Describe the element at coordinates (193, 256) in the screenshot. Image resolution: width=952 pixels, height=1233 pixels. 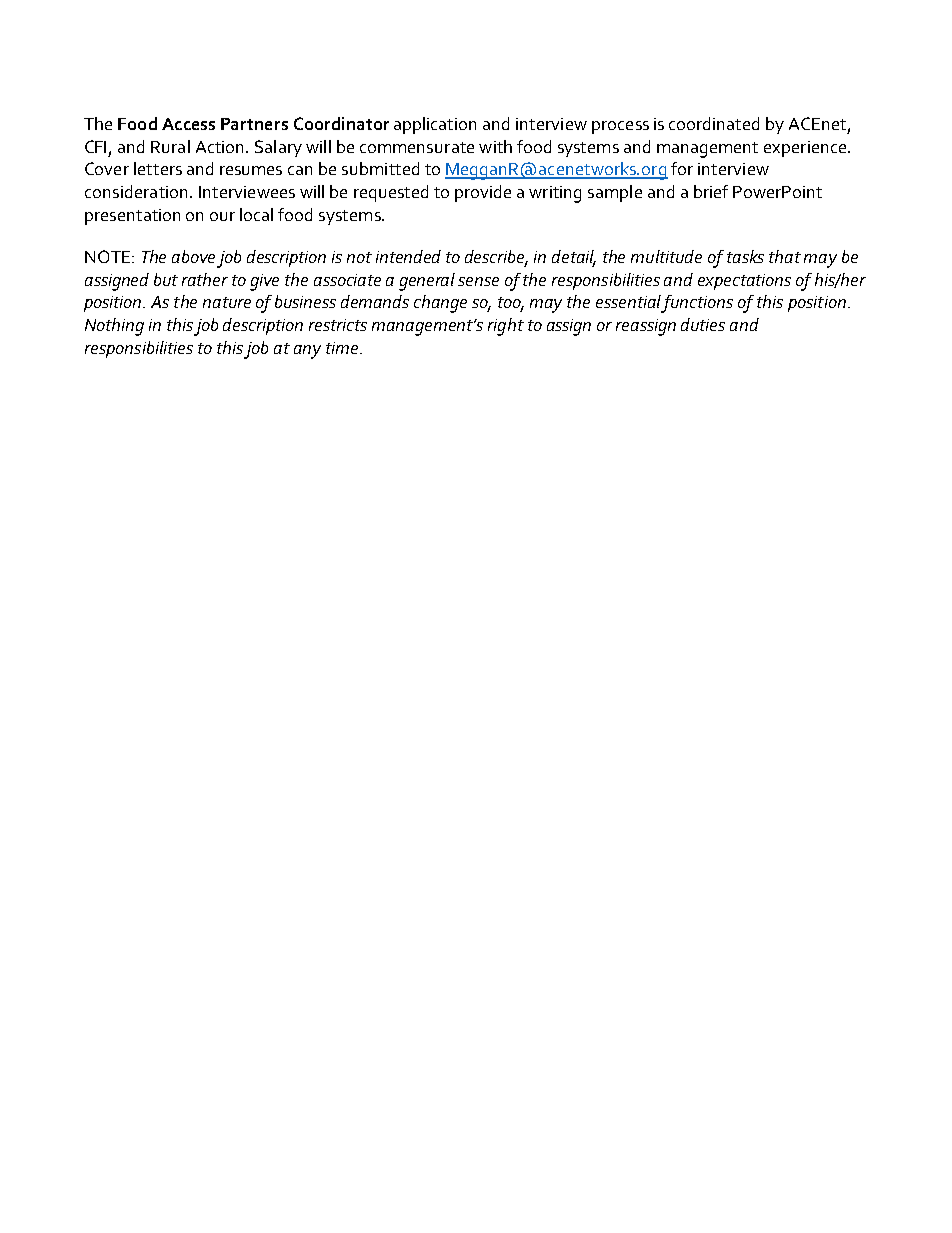
I see `above` at that location.
